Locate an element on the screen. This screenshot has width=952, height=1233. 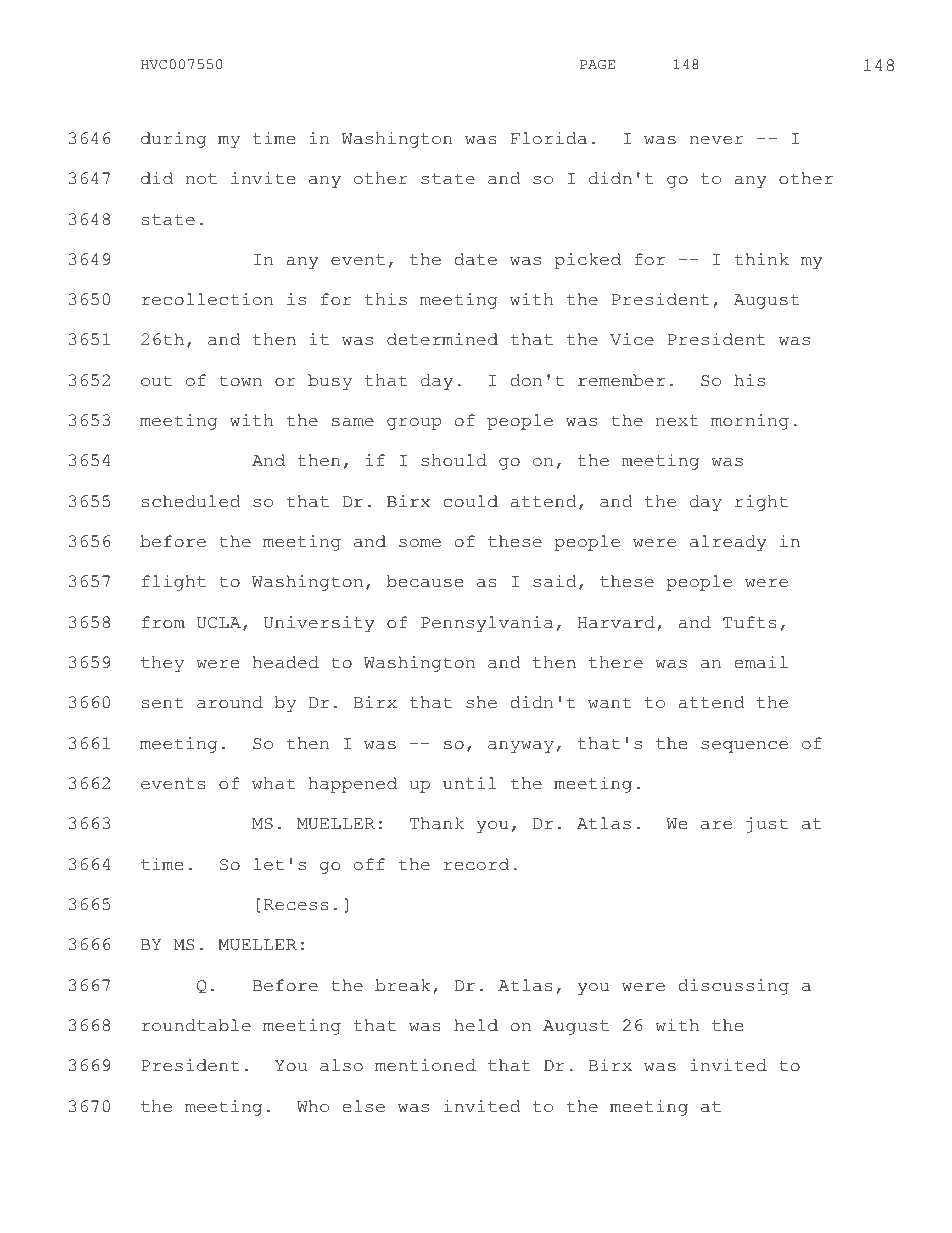
never is located at coordinates (717, 140).
